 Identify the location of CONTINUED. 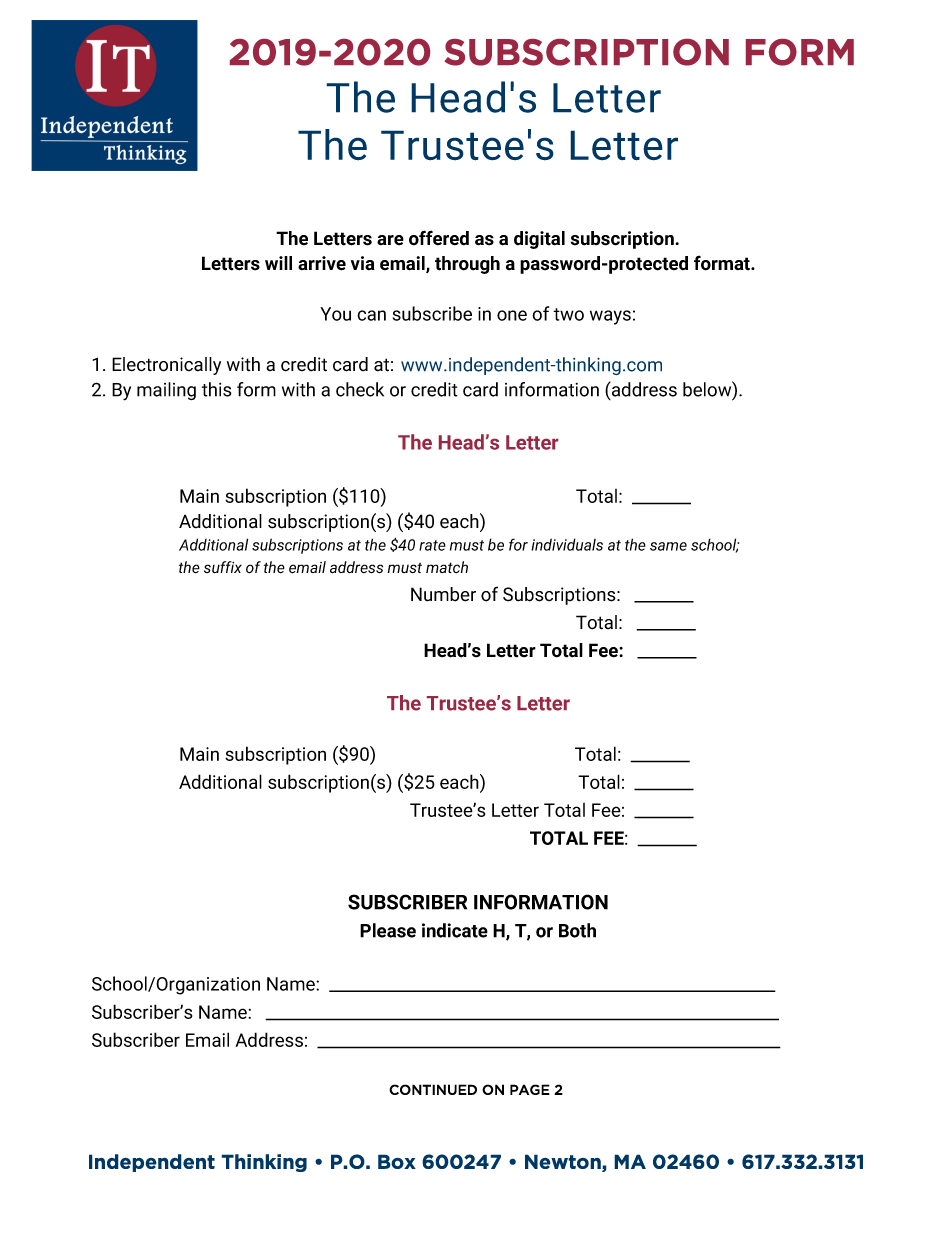
(433, 1089).
